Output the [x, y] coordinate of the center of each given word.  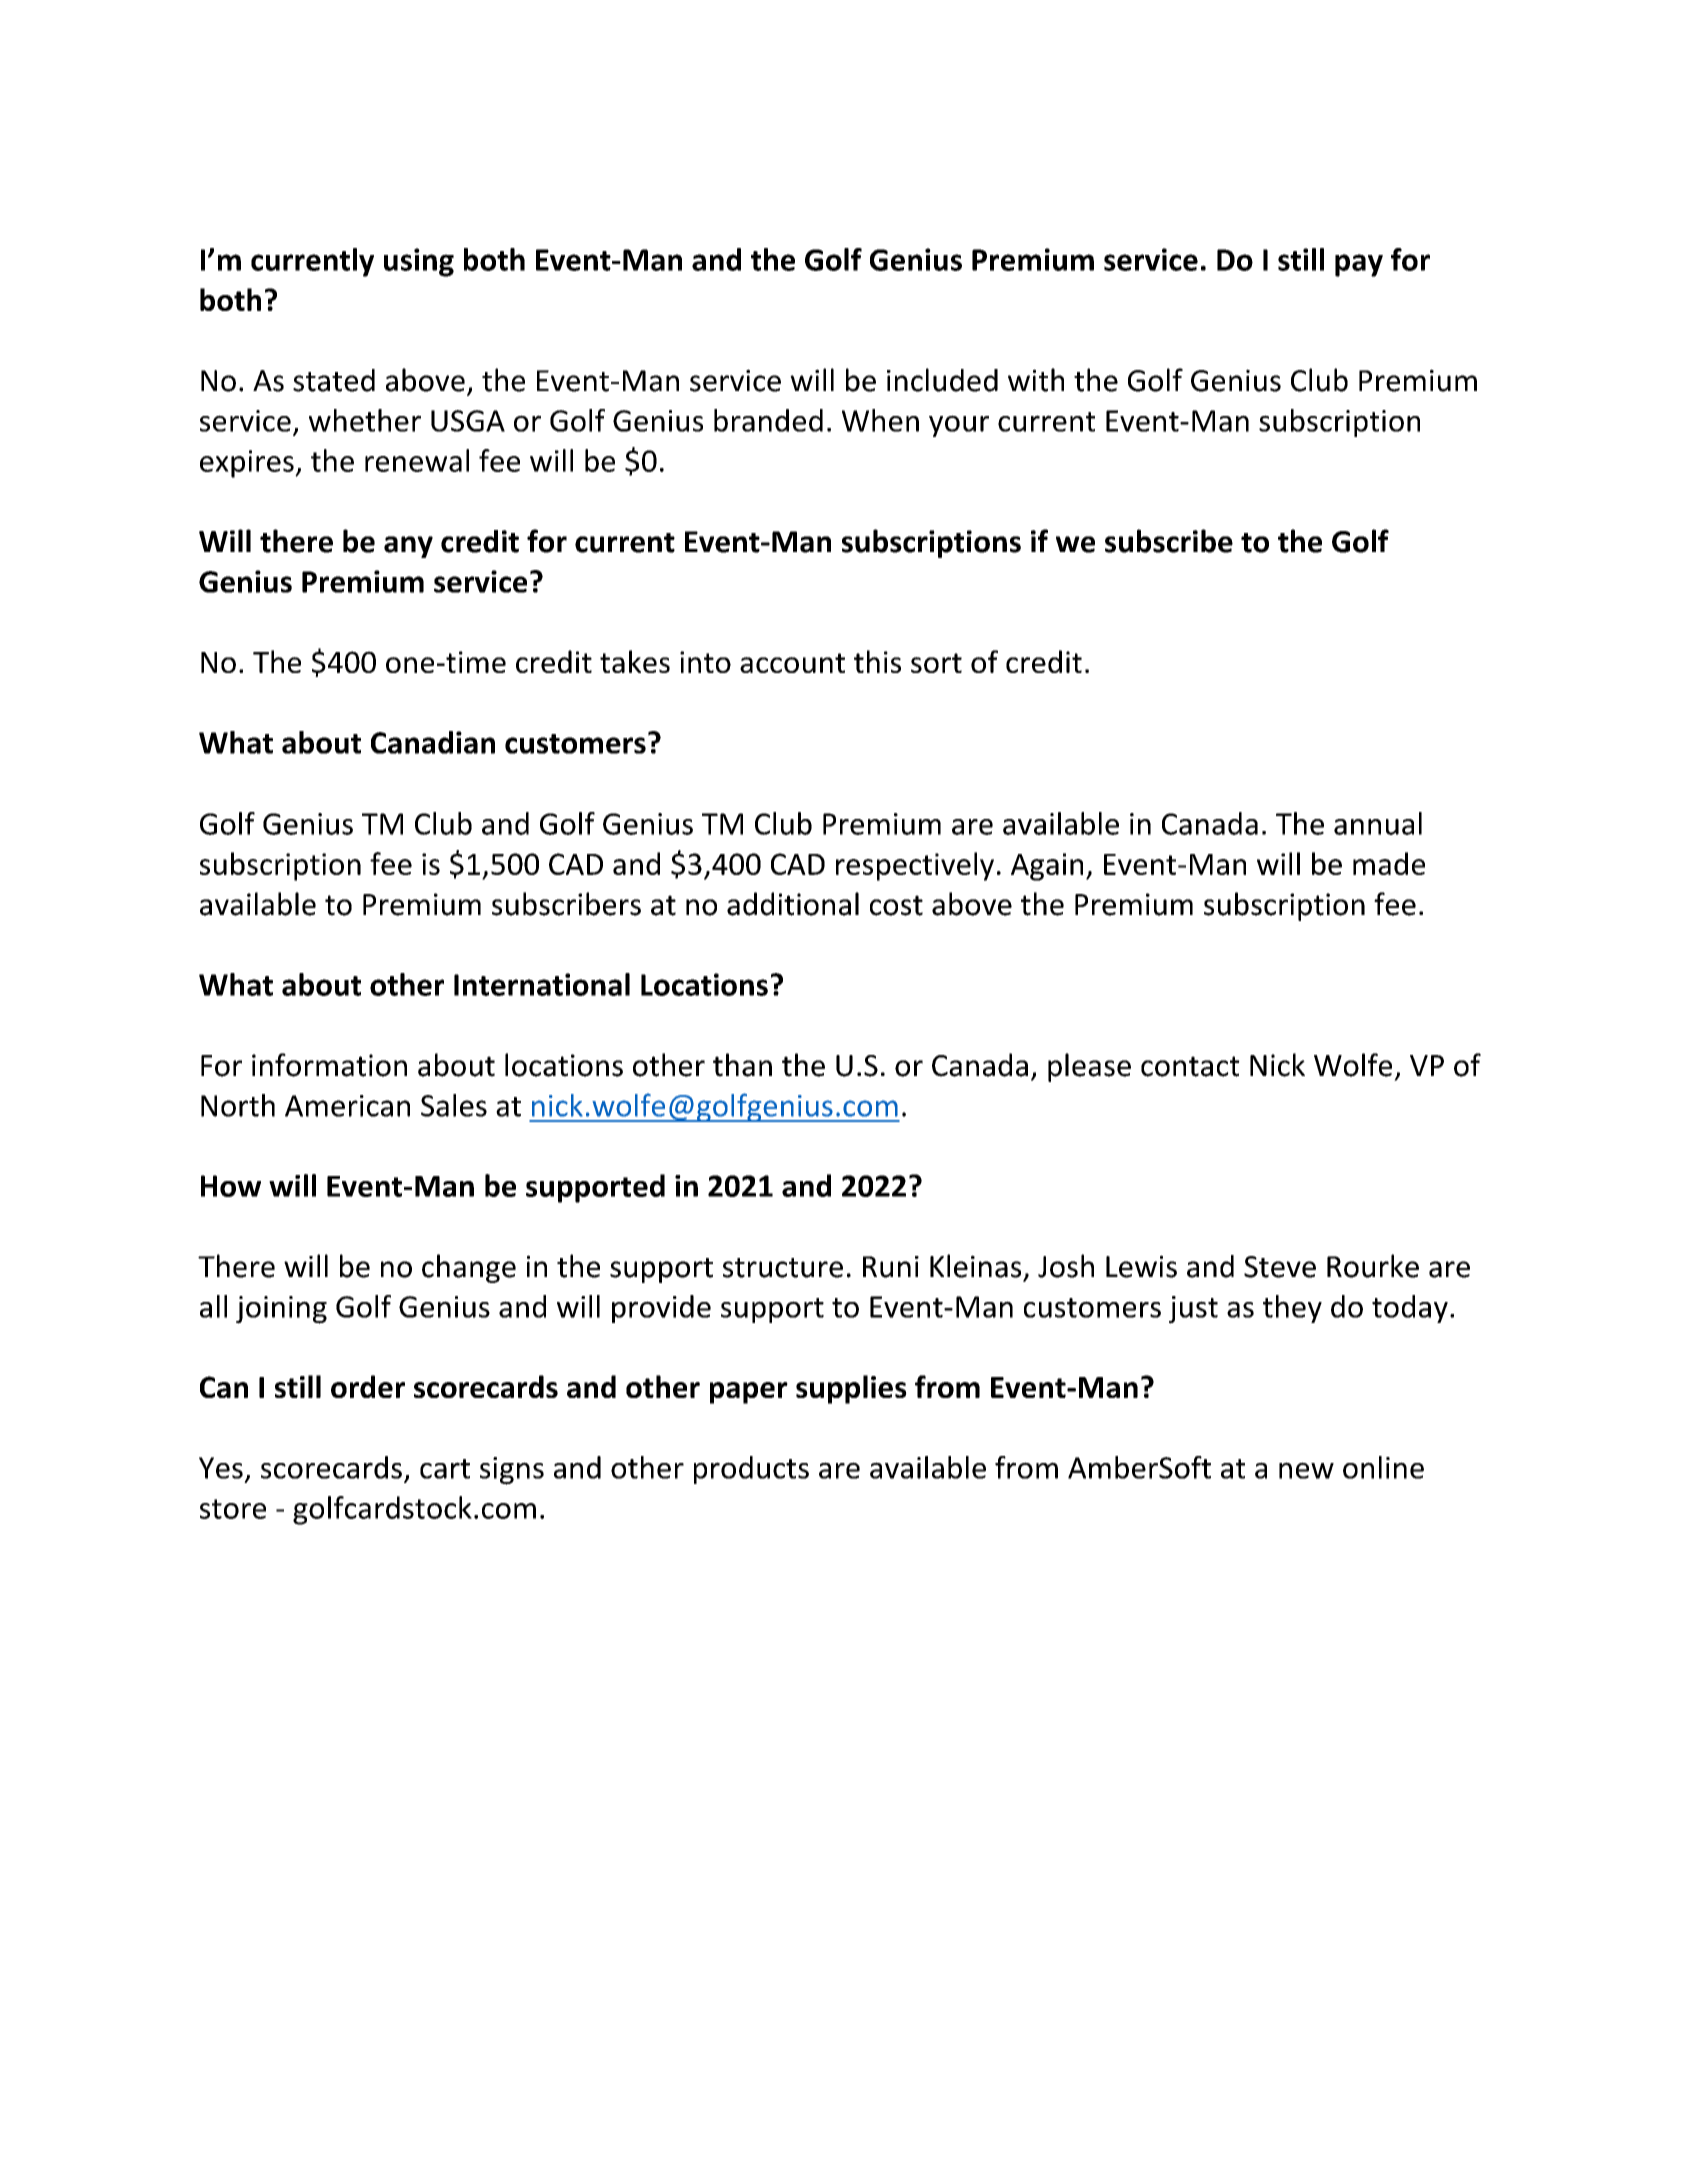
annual [1378, 823]
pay [1359, 265]
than [742, 1065]
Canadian [433, 742]
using [419, 262]
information [329, 1065]
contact [1190, 1066]
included [942, 380]
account [792, 663]
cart [445, 1469]
